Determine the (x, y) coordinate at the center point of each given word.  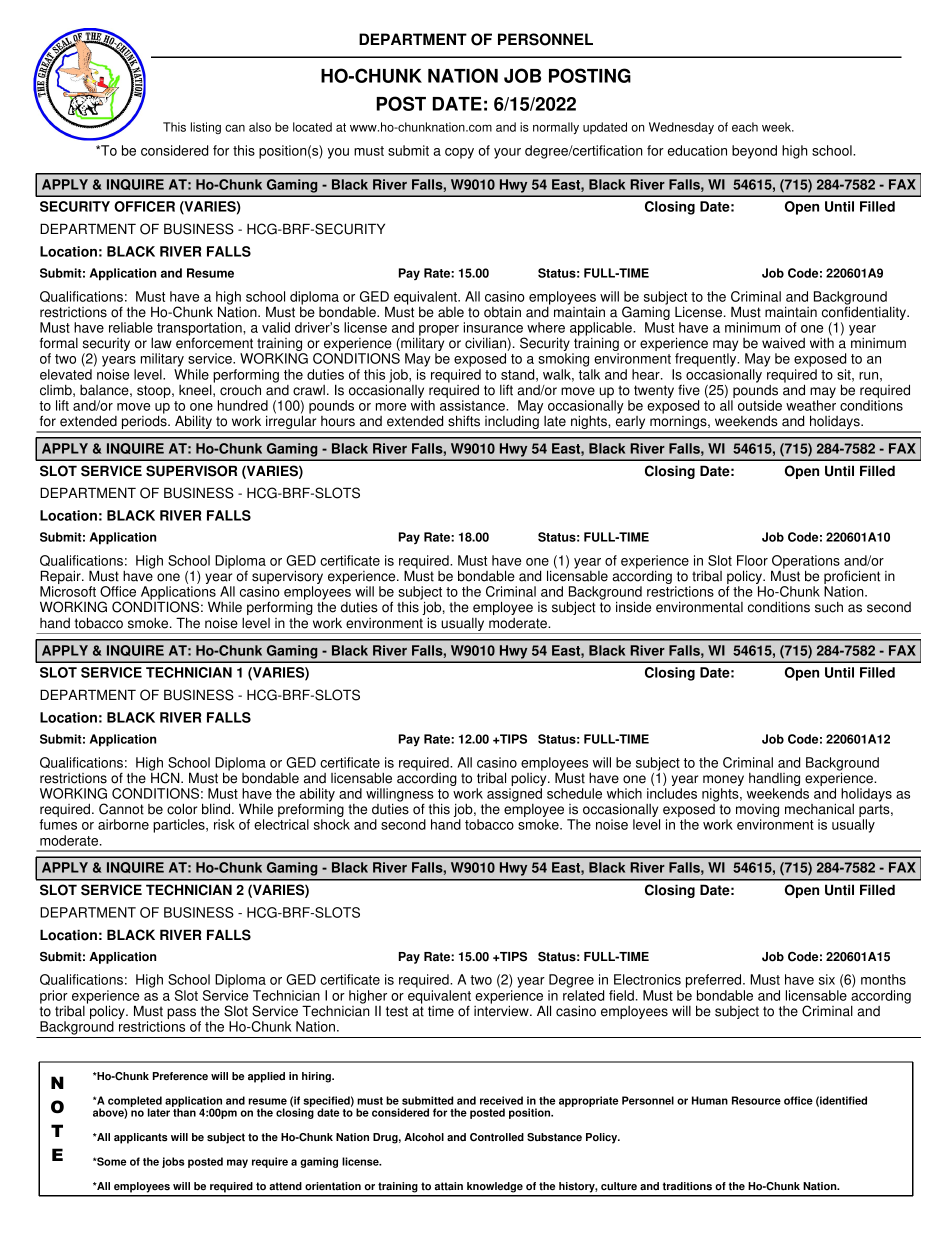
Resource (756, 1100)
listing (206, 128)
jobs (173, 1162)
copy (459, 153)
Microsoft (68, 591)
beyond (754, 152)
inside (633, 607)
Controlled (497, 1137)
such (829, 607)
